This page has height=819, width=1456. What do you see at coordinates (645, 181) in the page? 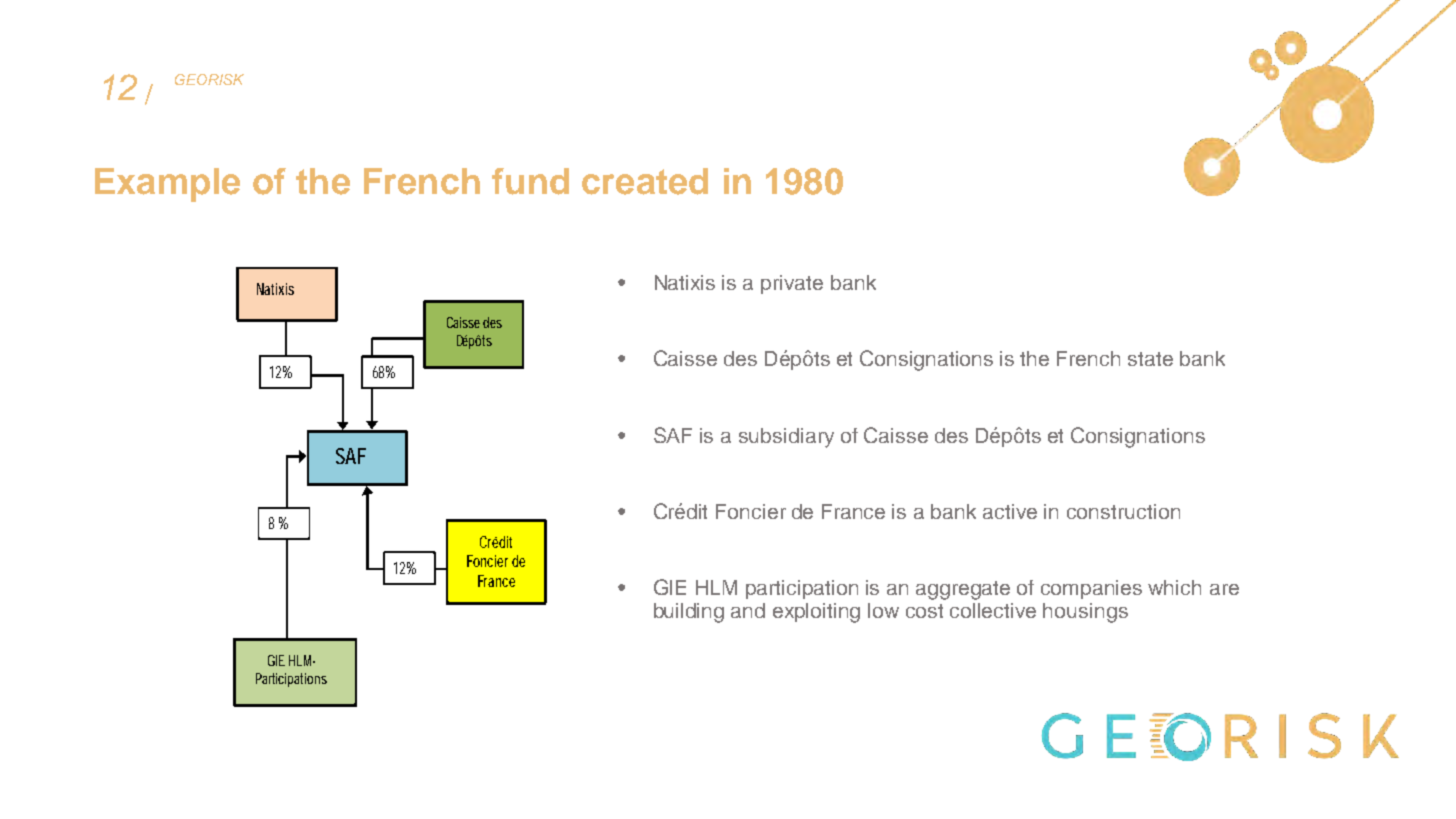
I see `created` at bounding box center [645, 181].
